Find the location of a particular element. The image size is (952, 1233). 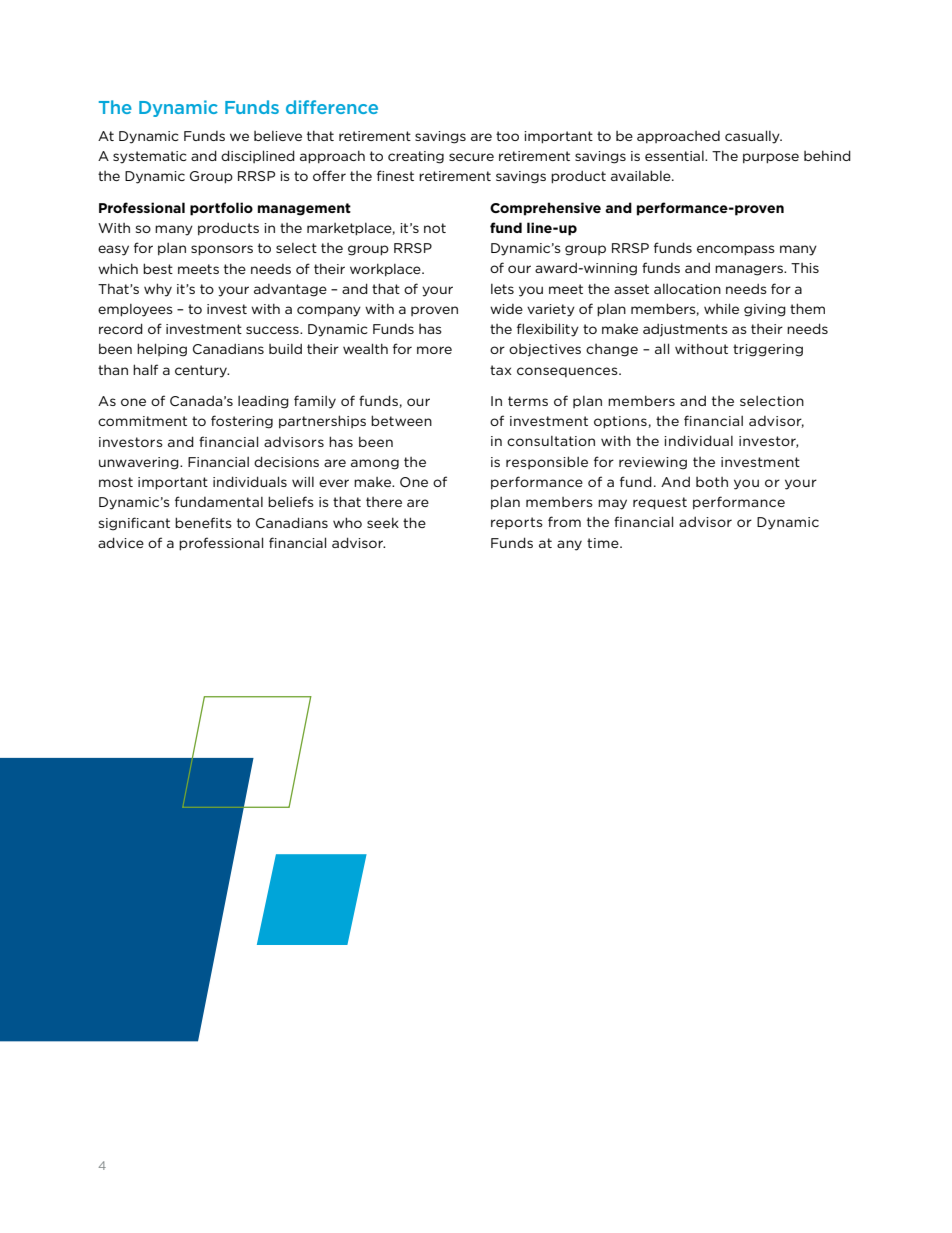

fostering is located at coordinates (242, 422).
